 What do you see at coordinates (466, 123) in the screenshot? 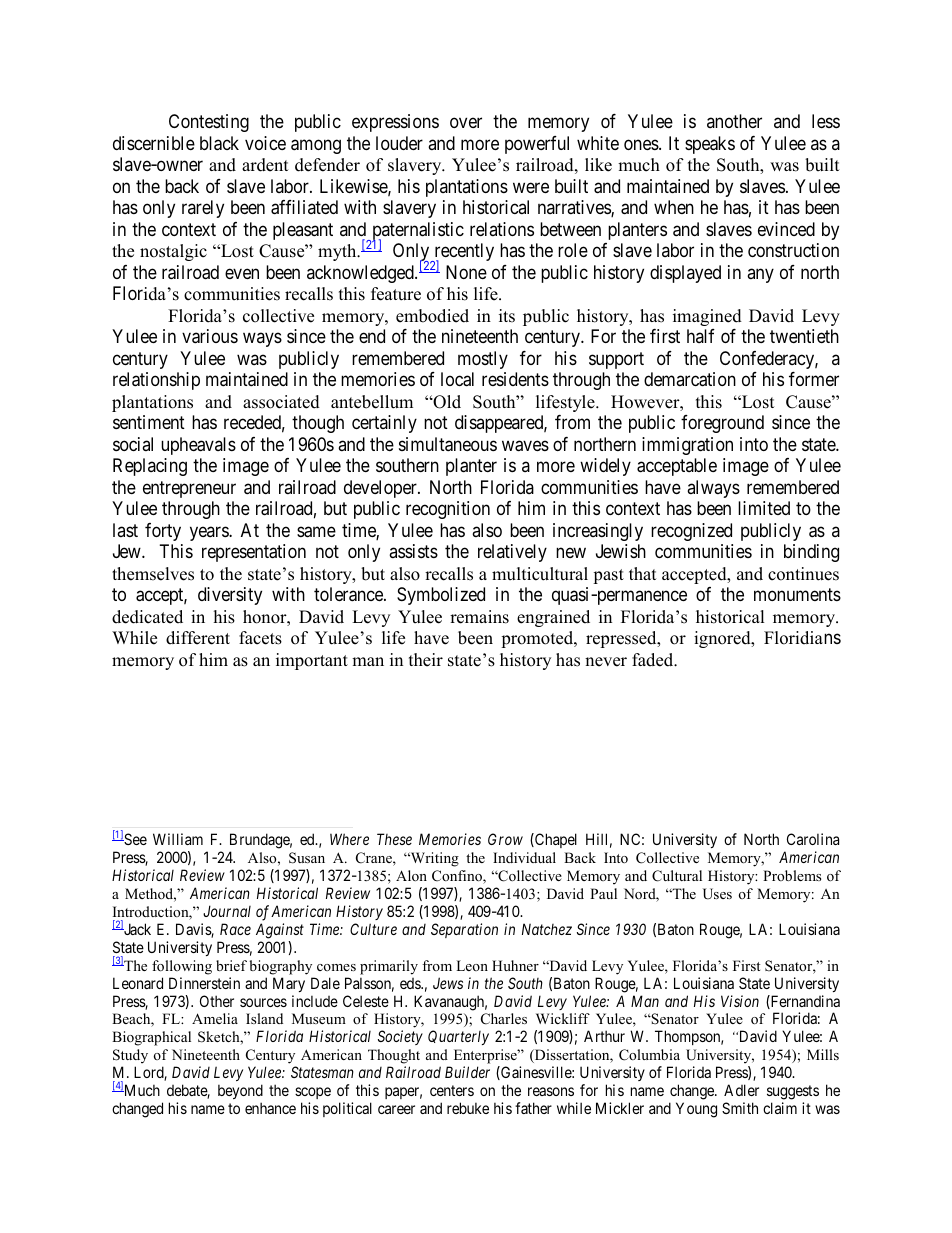
I see `over` at bounding box center [466, 123].
